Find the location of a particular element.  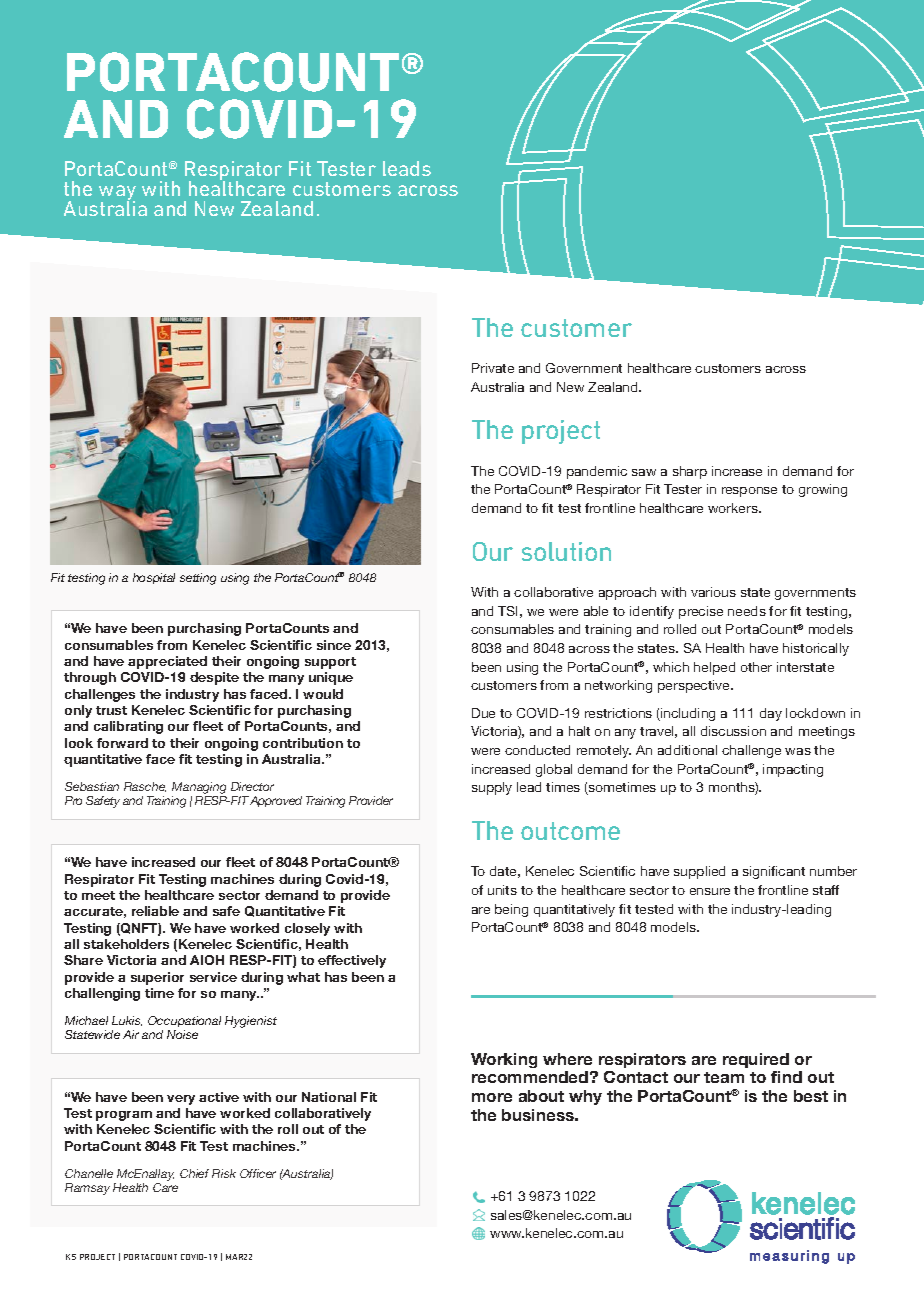

way is located at coordinates (117, 194).
